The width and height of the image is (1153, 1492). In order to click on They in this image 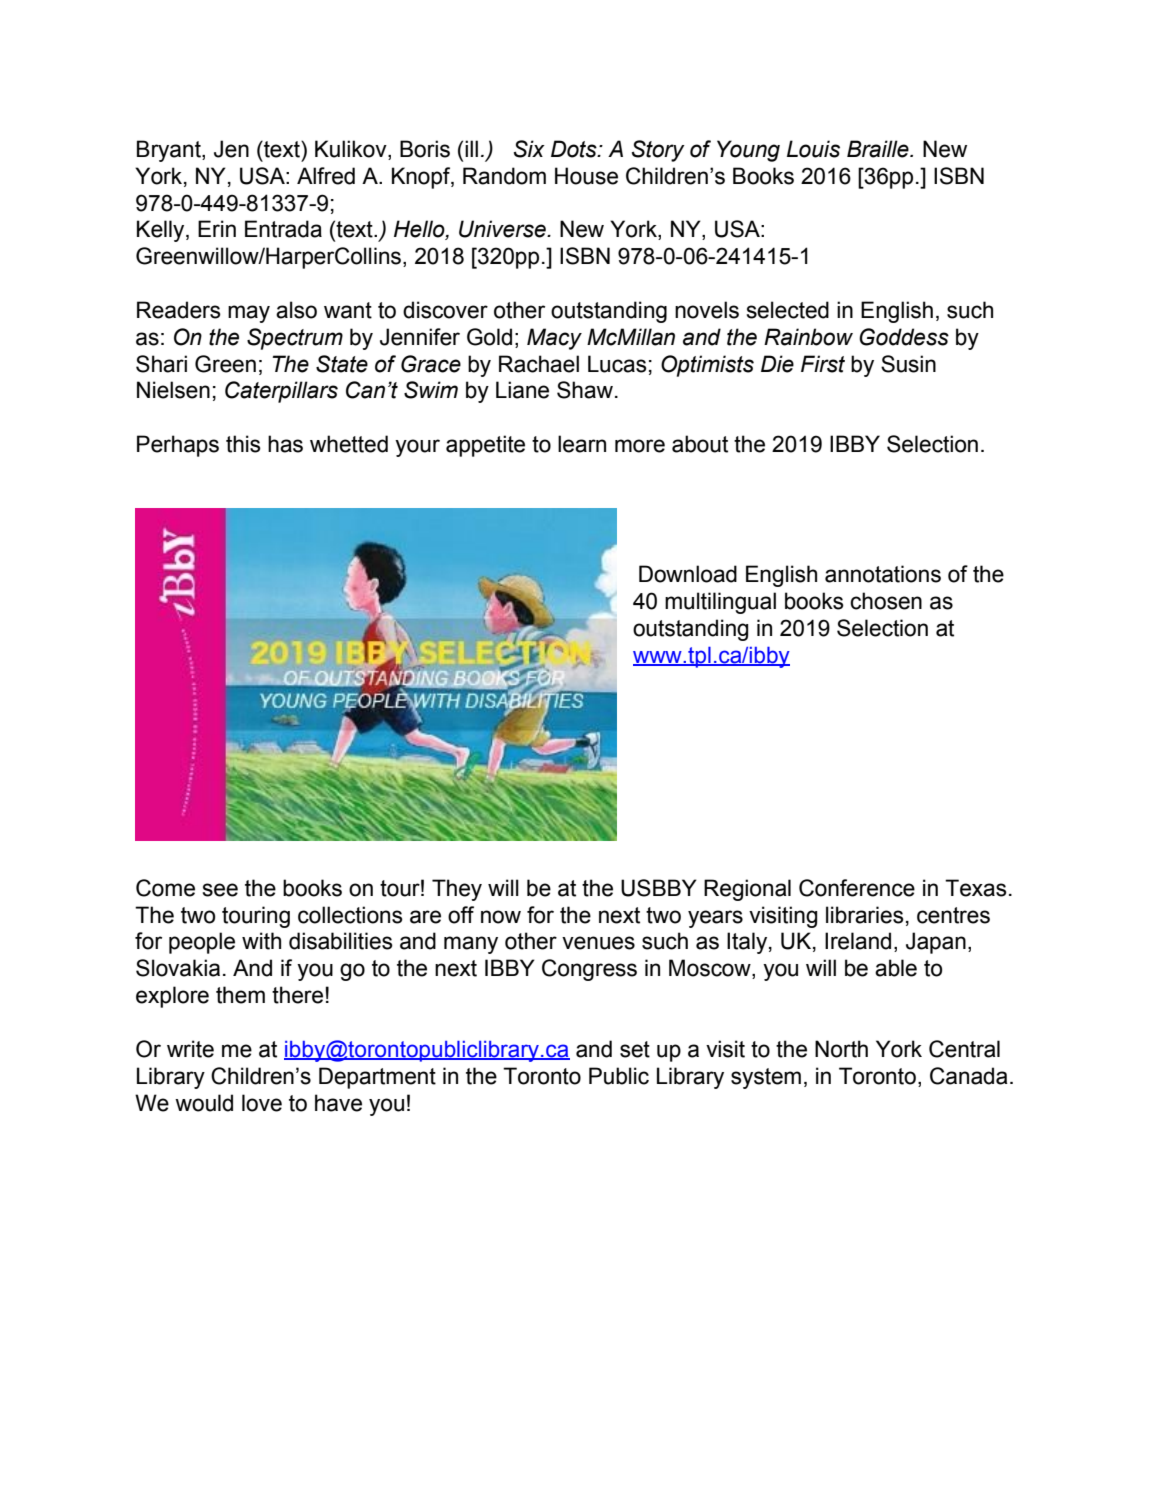, I will do `click(457, 890)`.
